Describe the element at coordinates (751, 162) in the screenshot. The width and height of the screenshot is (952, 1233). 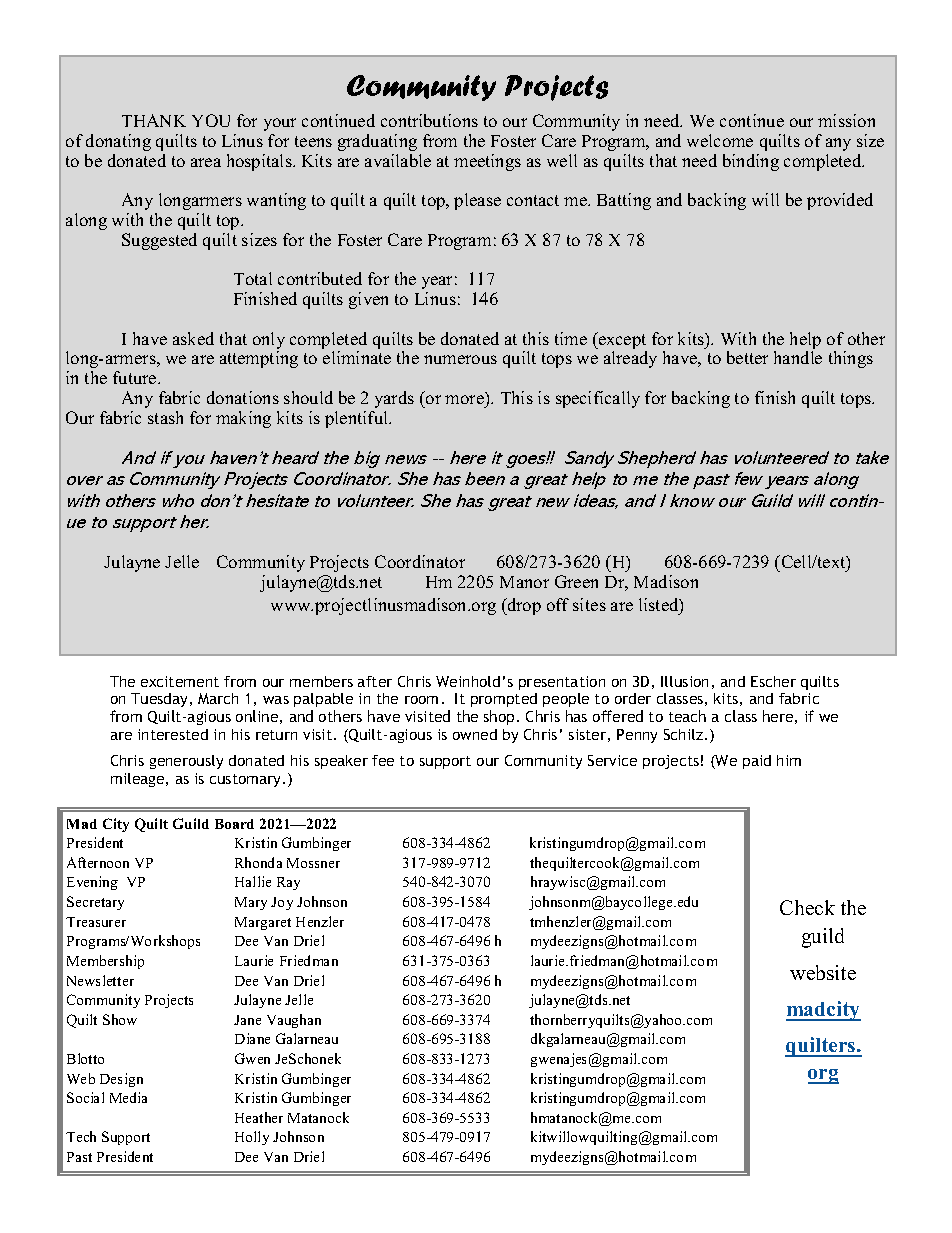
I see `binding` at that location.
